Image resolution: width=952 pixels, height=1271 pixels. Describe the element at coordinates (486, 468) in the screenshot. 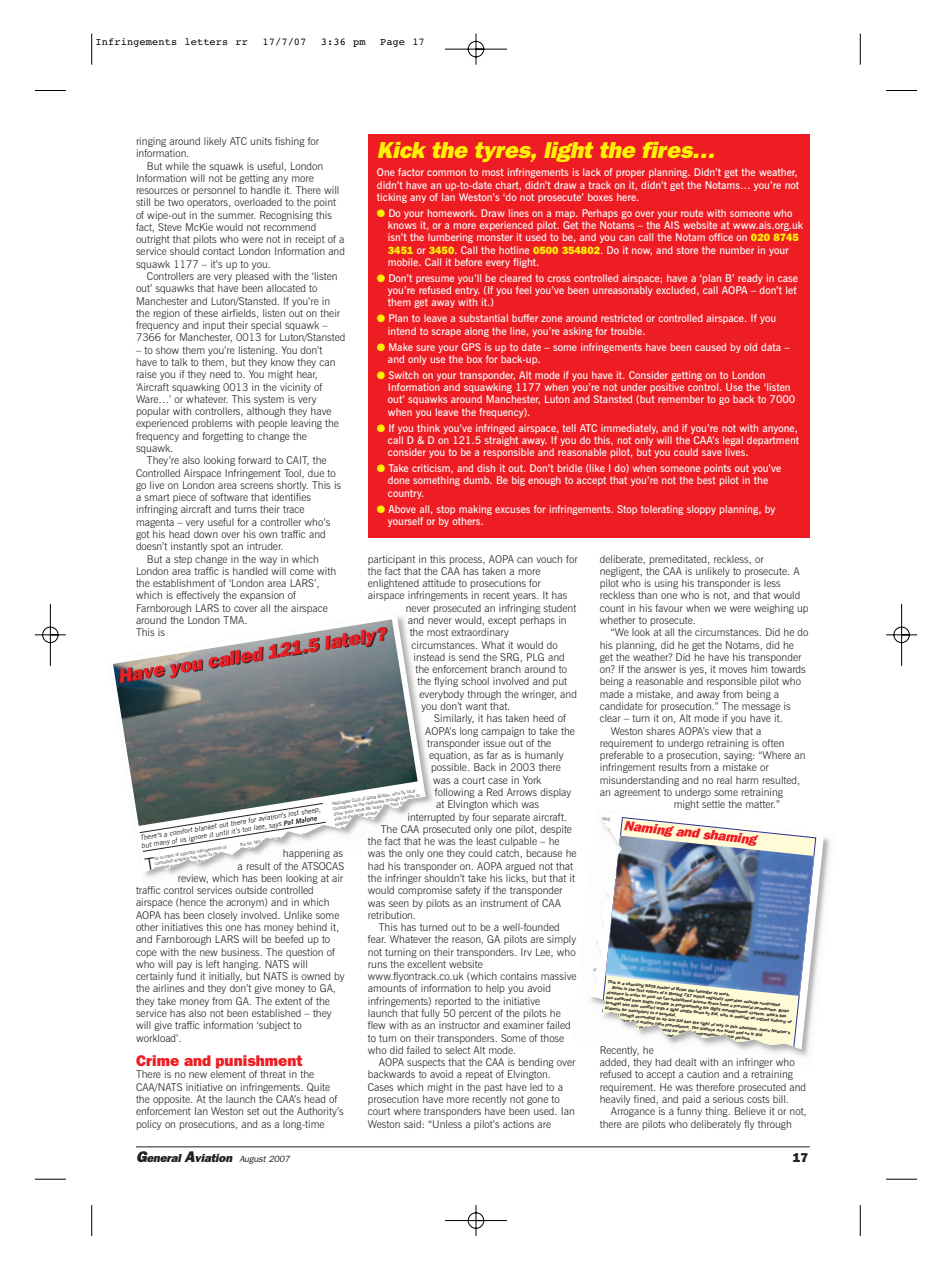

I see `dish` at that location.
